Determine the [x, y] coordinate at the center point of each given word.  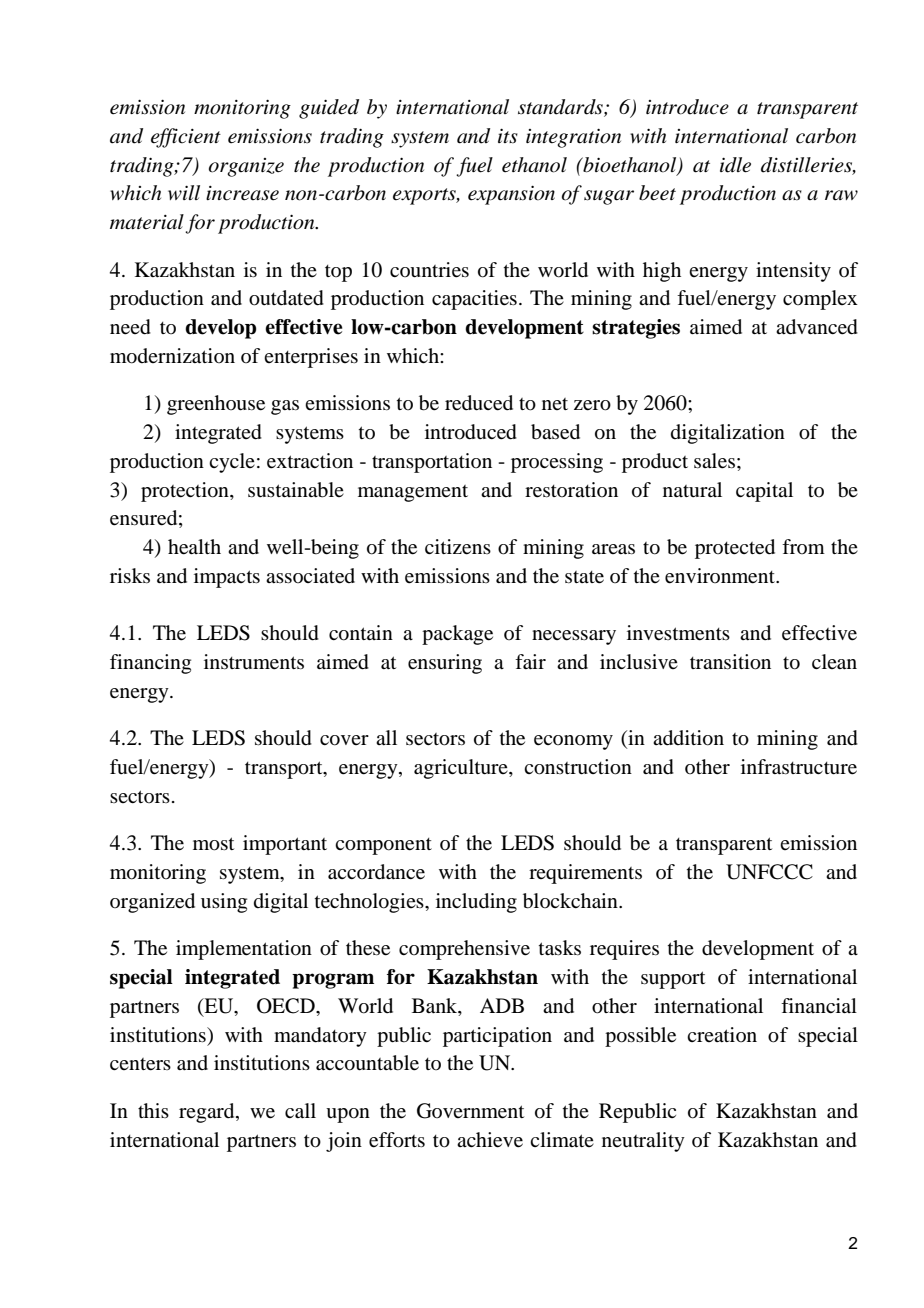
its [508, 136]
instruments [254, 662]
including [476, 903]
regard [208, 1113]
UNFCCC [769, 872]
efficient [186, 138]
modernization [172, 356]
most [213, 844]
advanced [817, 327]
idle [735, 165]
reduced [479, 403]
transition [730, 662]
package [457, 635]
